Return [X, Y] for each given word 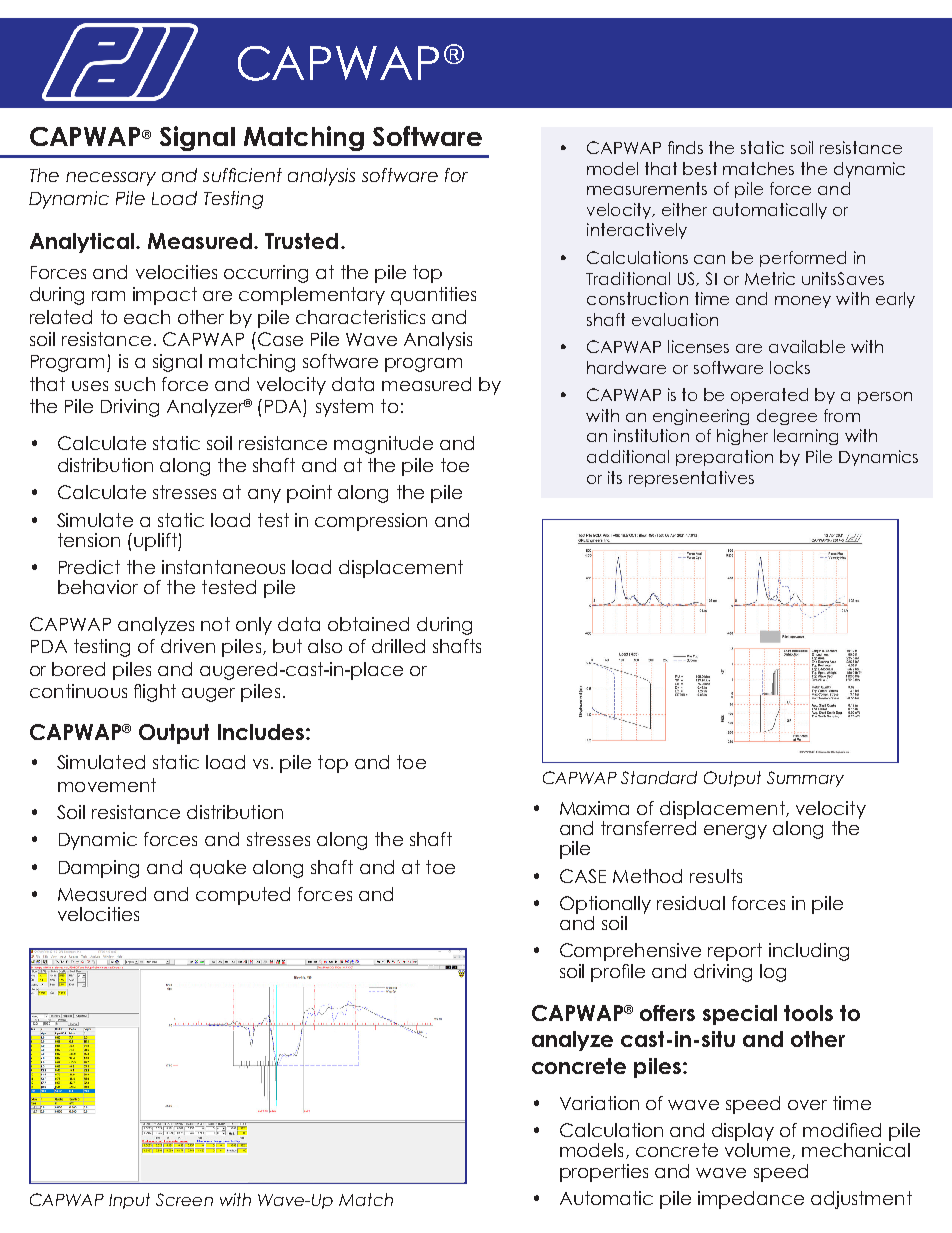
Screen [184, 1199]
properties [604, 1173]
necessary [111, 179]
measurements [647, 188]
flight [155, 693]
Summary [805, 779]
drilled [398, 646]
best [700, 168]
